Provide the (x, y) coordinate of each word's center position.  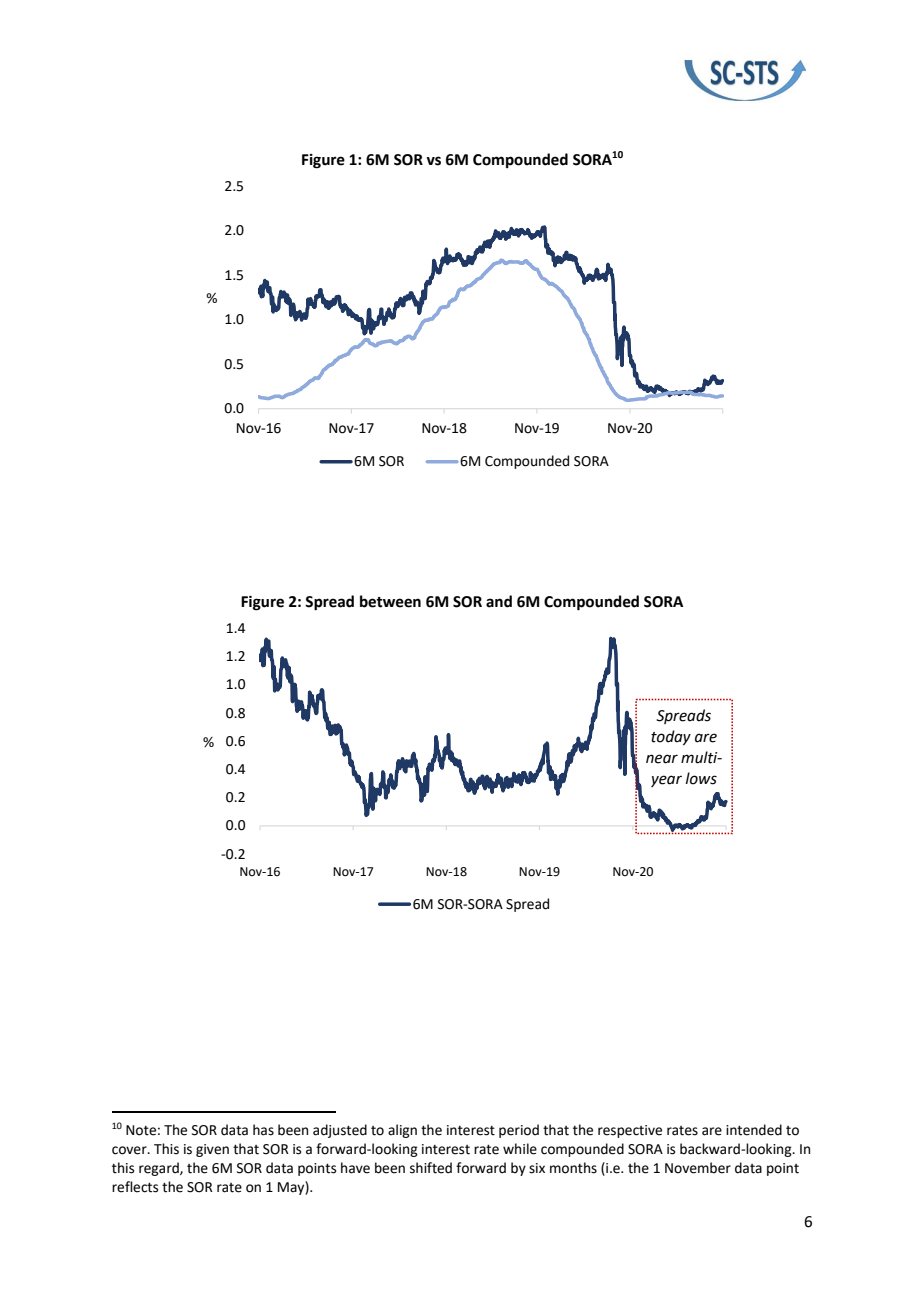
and (499, 601)
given (212, 1150)
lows (701, 778)
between (390, 601)
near (662, 759)
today (671, 737)
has (263, 1130)
